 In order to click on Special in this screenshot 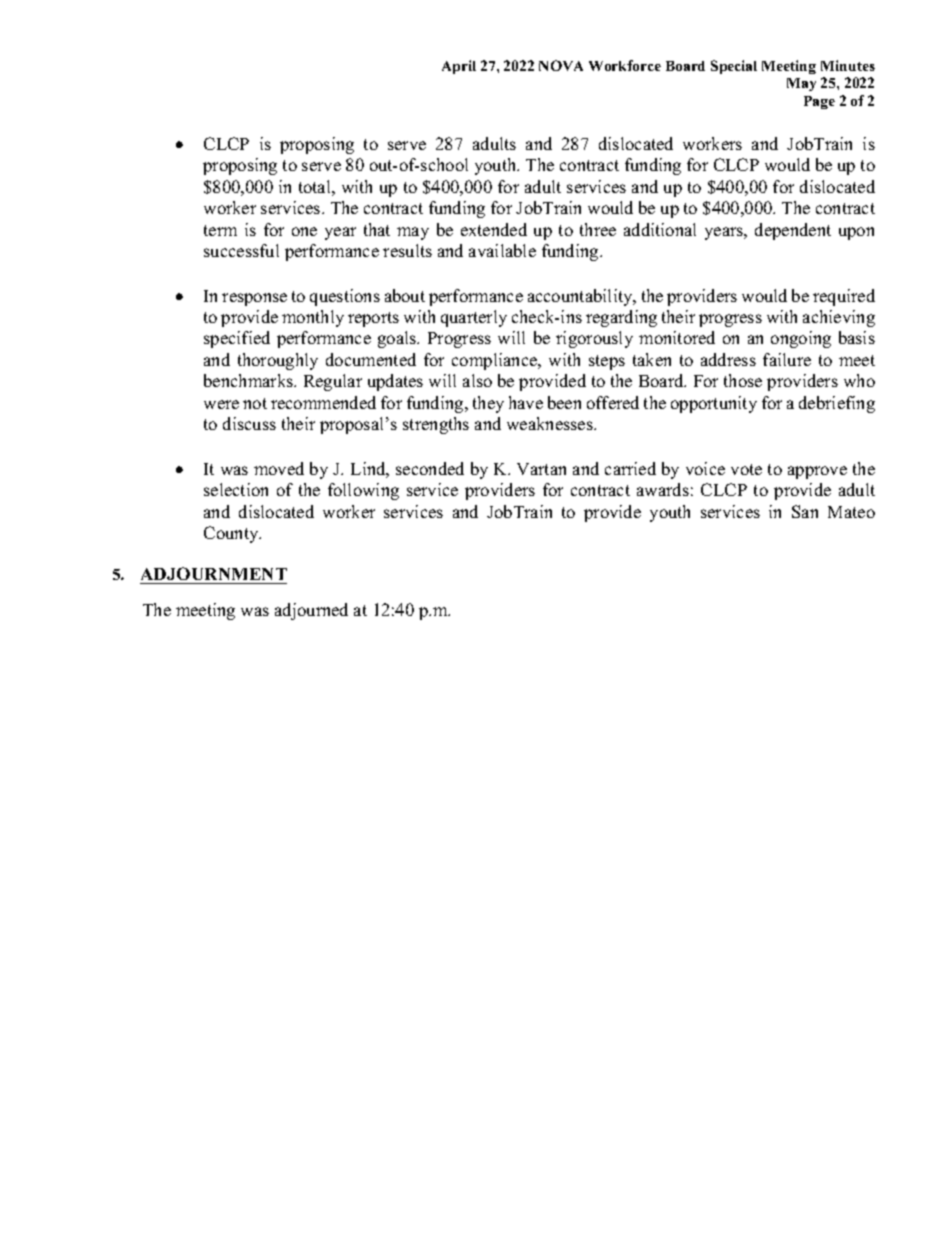, I will do `click(734, 67)`.
